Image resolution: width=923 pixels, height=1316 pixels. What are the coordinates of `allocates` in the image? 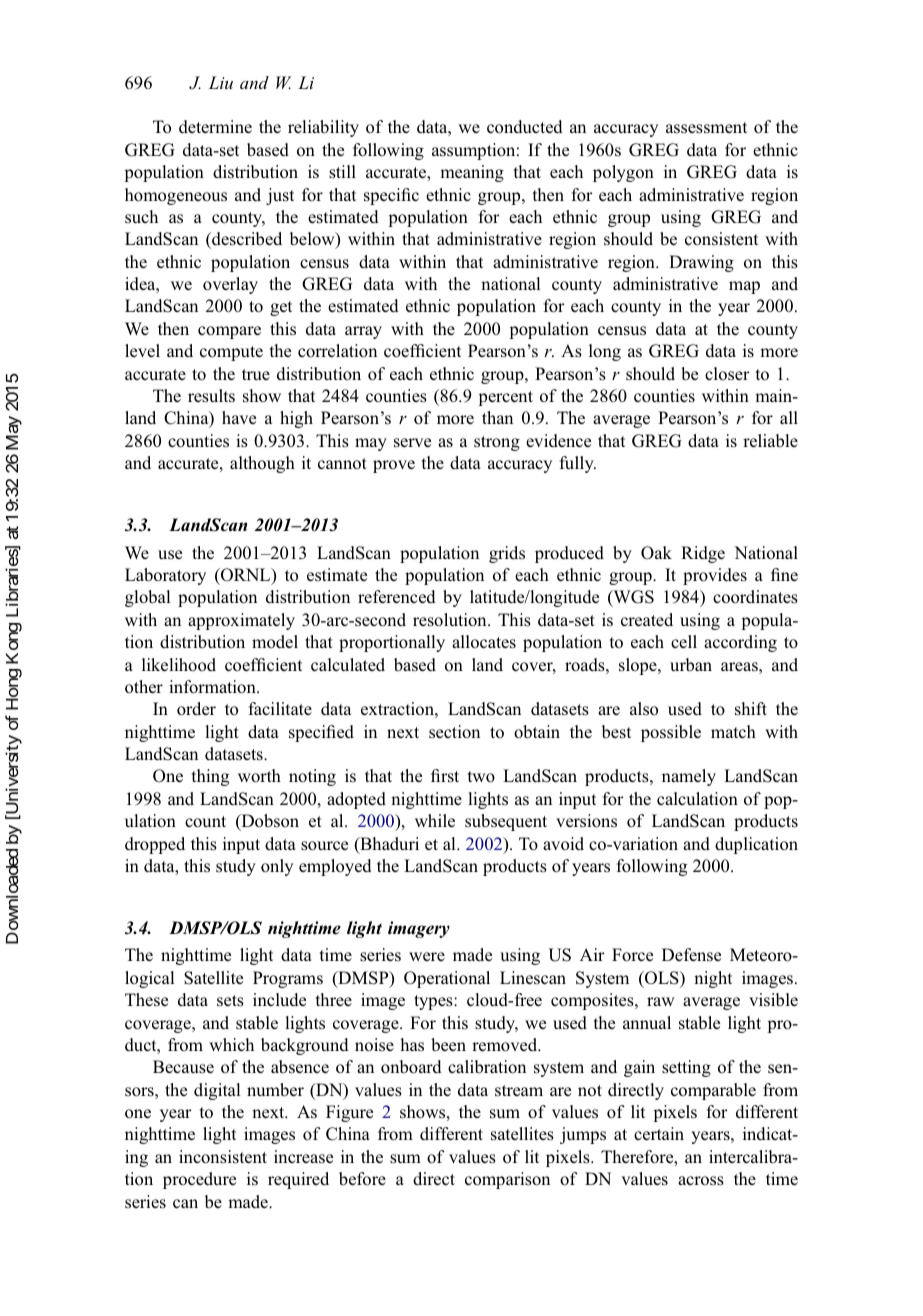 It's located at (484, 642).
